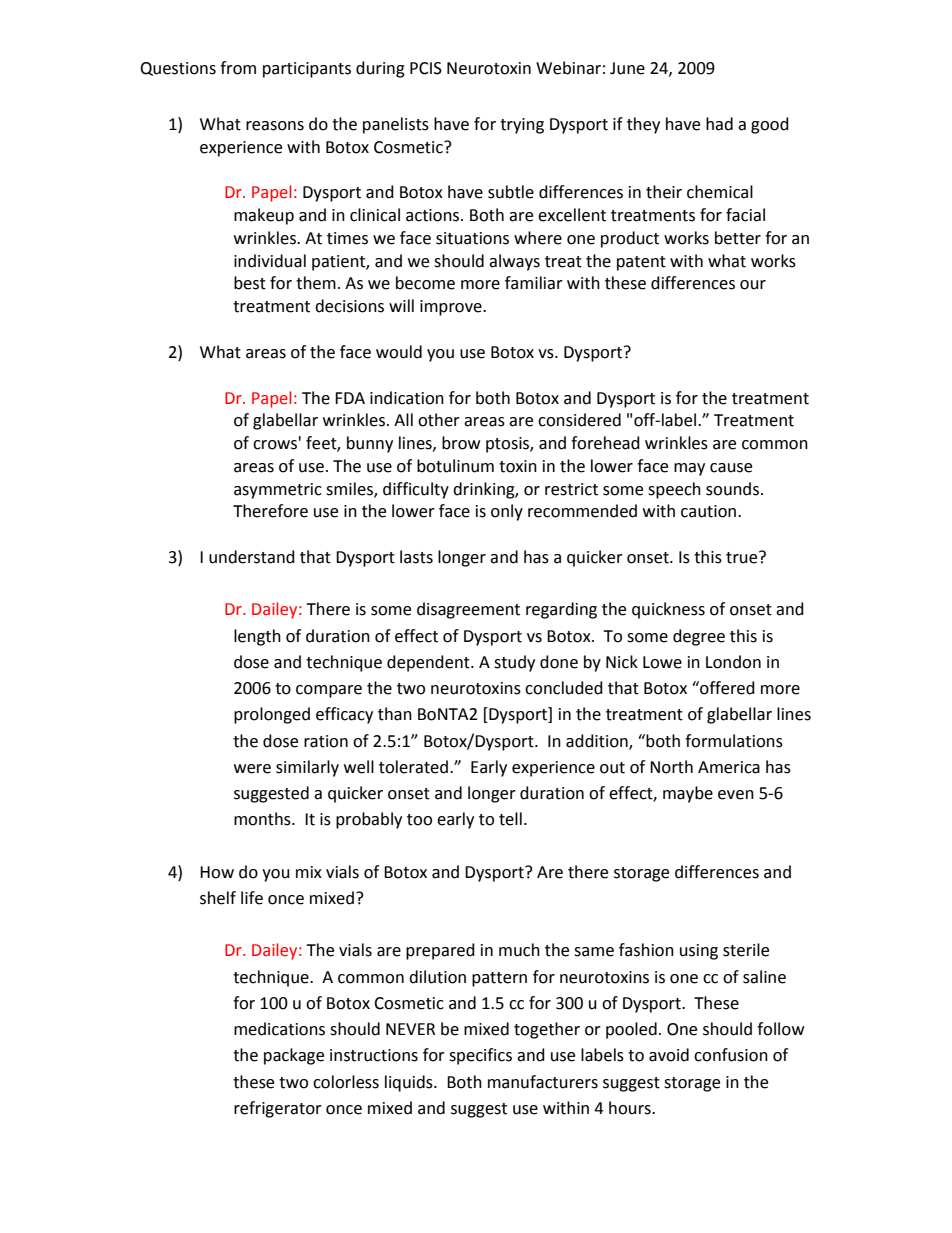  What do you see at coordinates (729, 767) in the screenshot?
I see `America` at bounding box center [729, 767].
